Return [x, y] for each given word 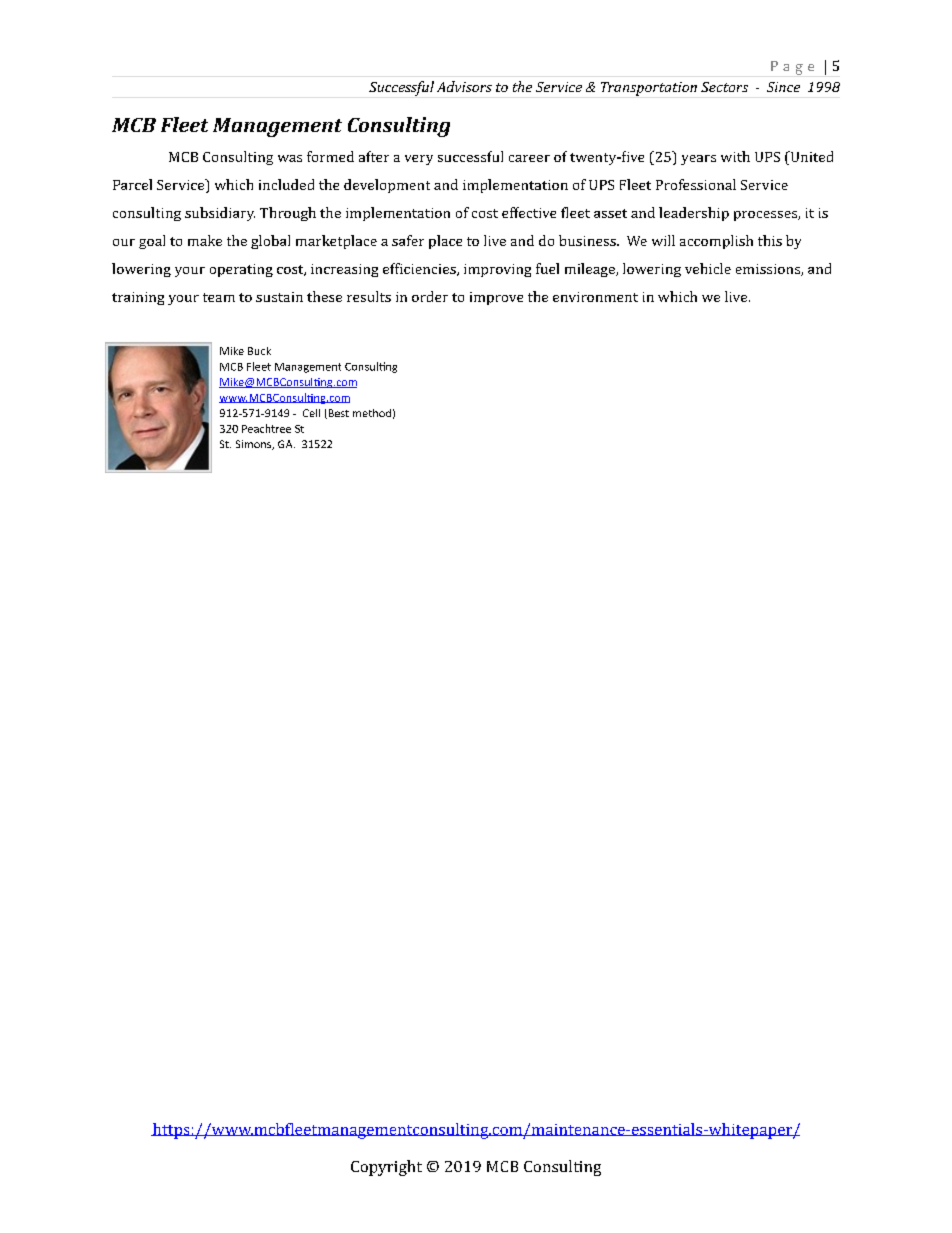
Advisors [464, 86]
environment [595, 297]
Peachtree [266, 428]
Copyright [386, 1168]
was [290, 158]
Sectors [724, 87]
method [372, 413]
